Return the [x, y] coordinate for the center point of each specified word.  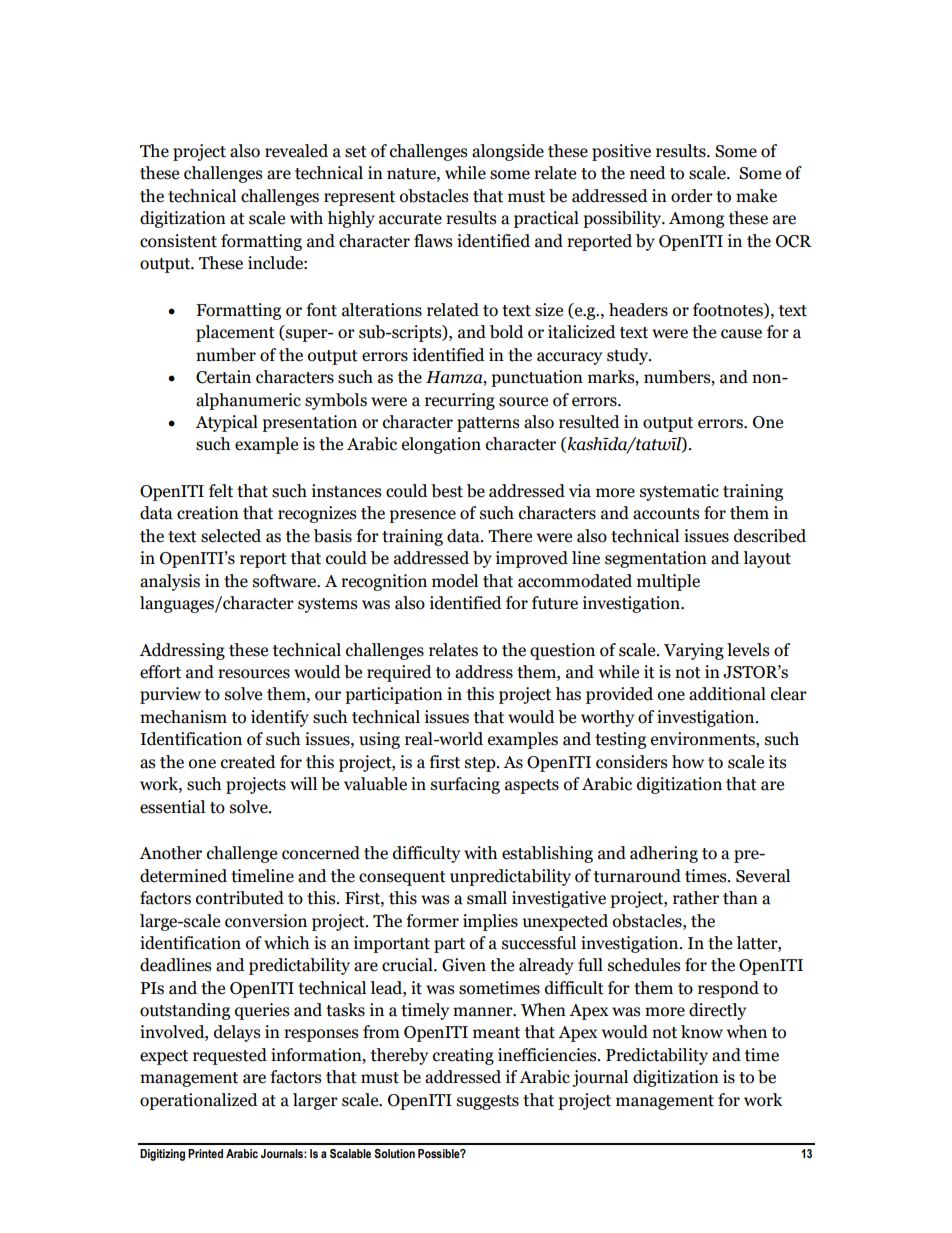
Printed [205, 1153]
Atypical [226, 423]
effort [160, 672]
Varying [694, 651]
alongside [508, 152]
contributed [240, 898]
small [487, 898]
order [692, 196]
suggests [488, 1102]
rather [696, 898]
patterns [488, 424]
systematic [679, 492]
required [399, 673]
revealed [296, 151]
